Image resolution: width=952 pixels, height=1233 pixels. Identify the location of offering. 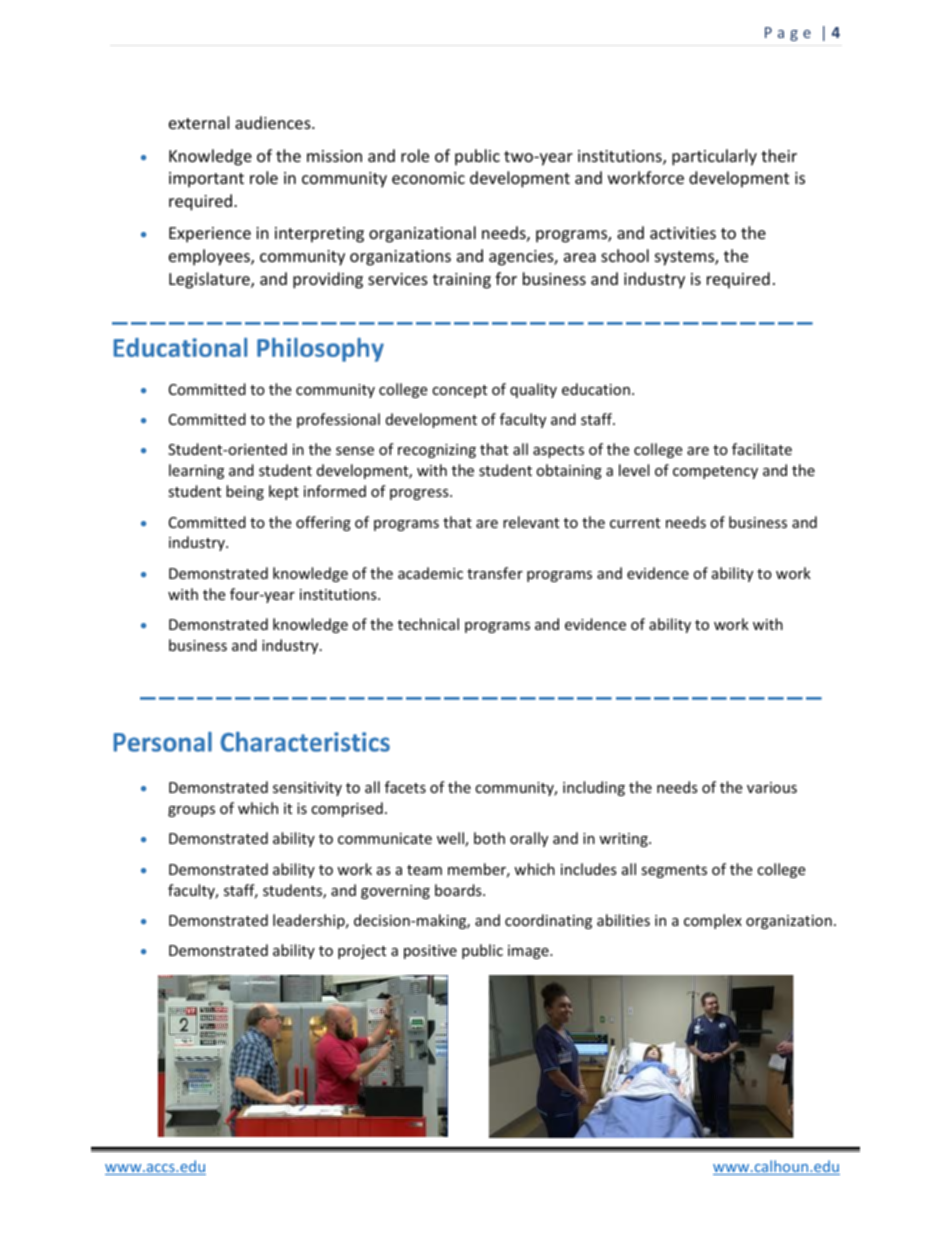
(323, 523).
